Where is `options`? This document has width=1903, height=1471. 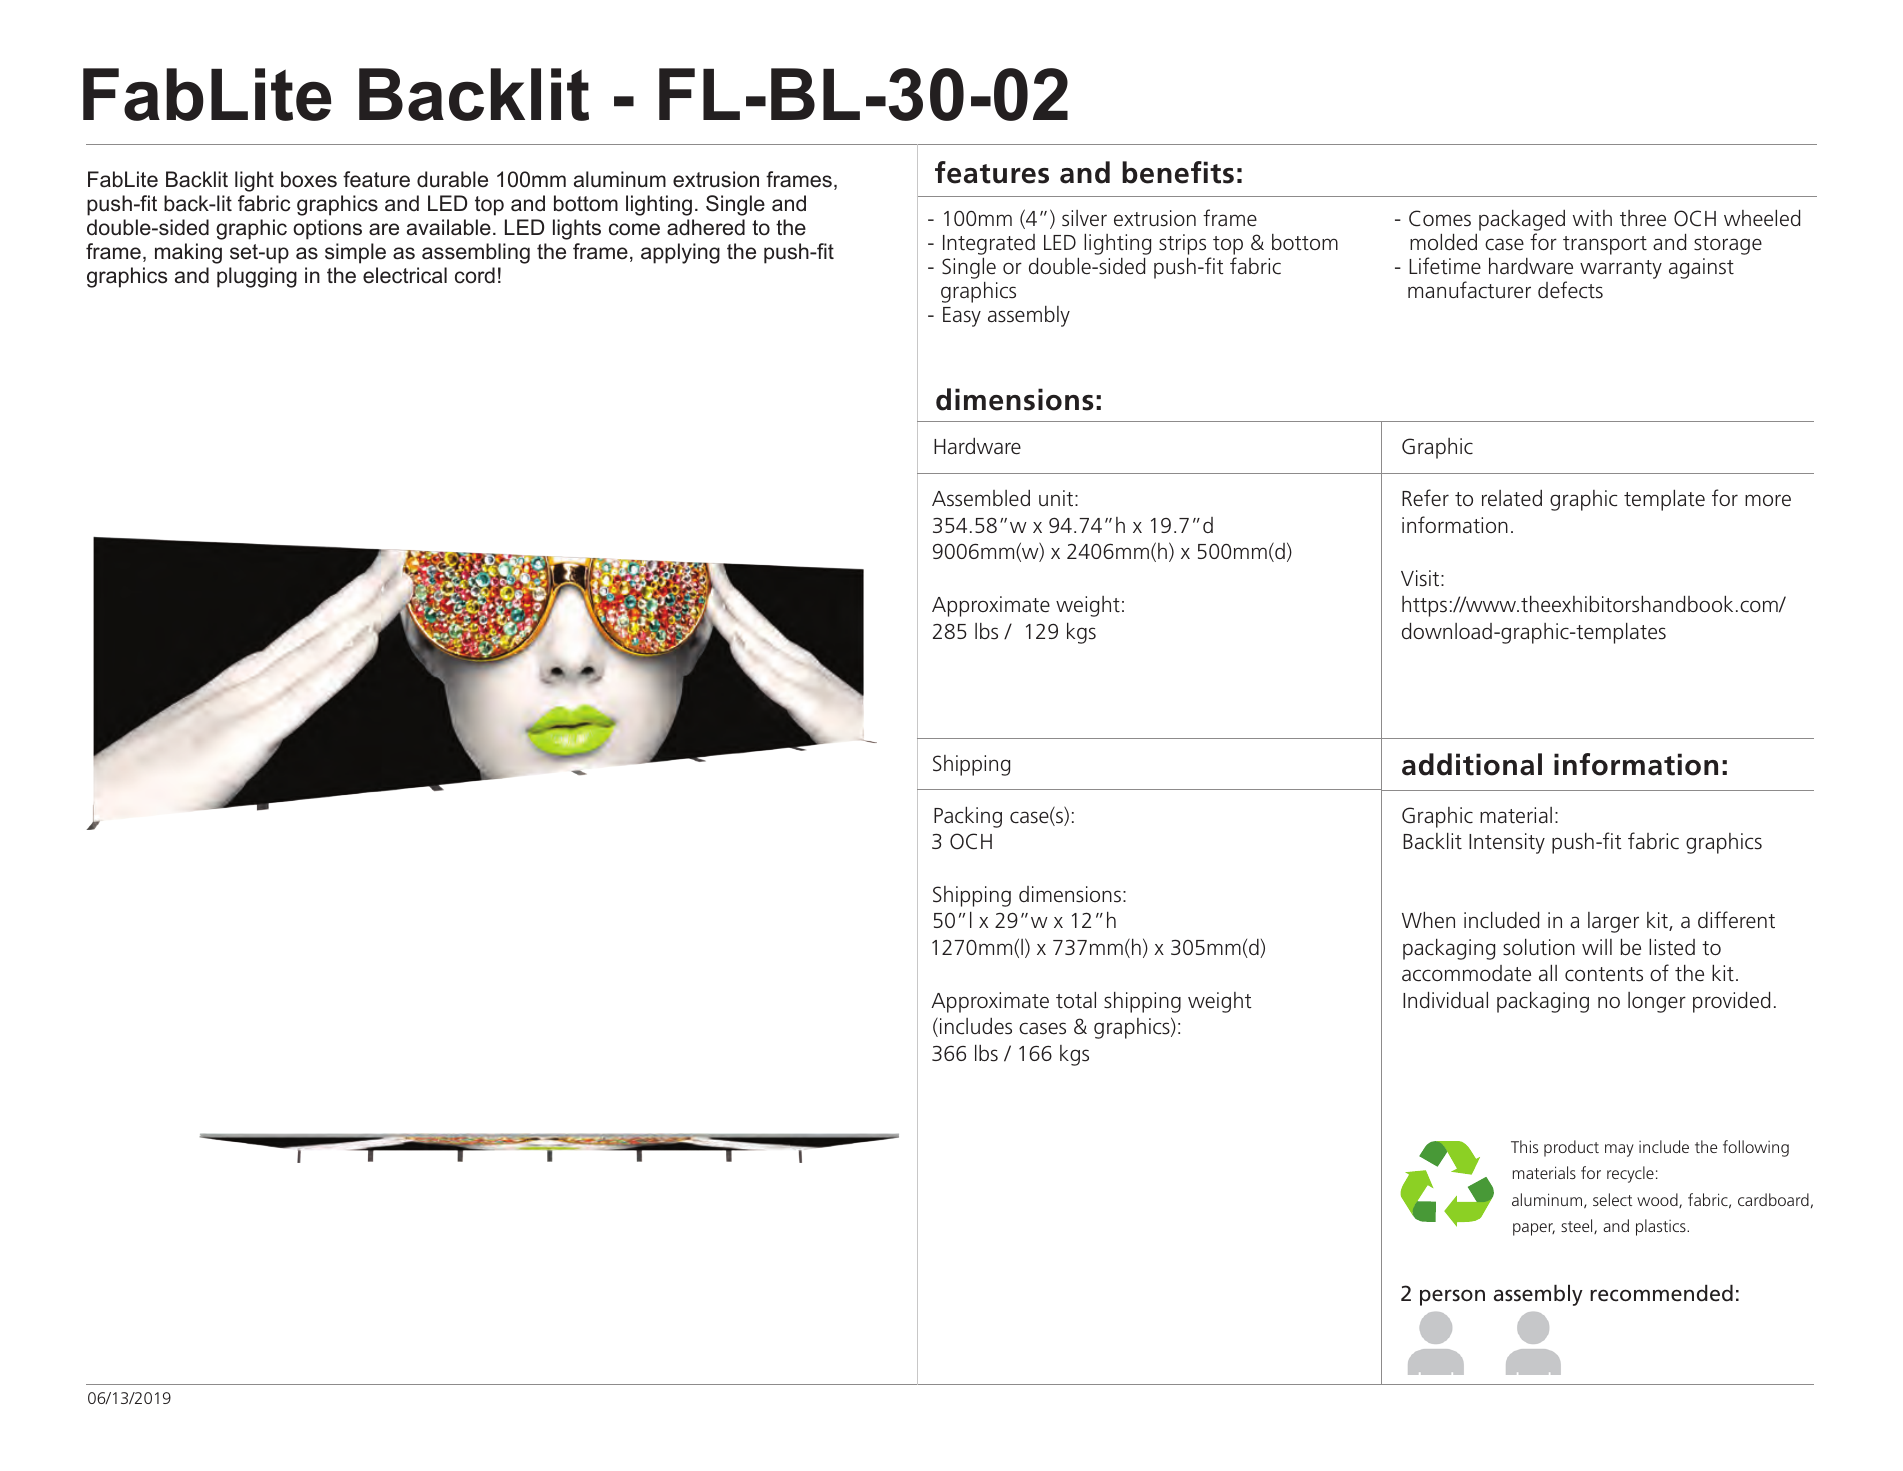
options is located at coordinates (327, 229).
